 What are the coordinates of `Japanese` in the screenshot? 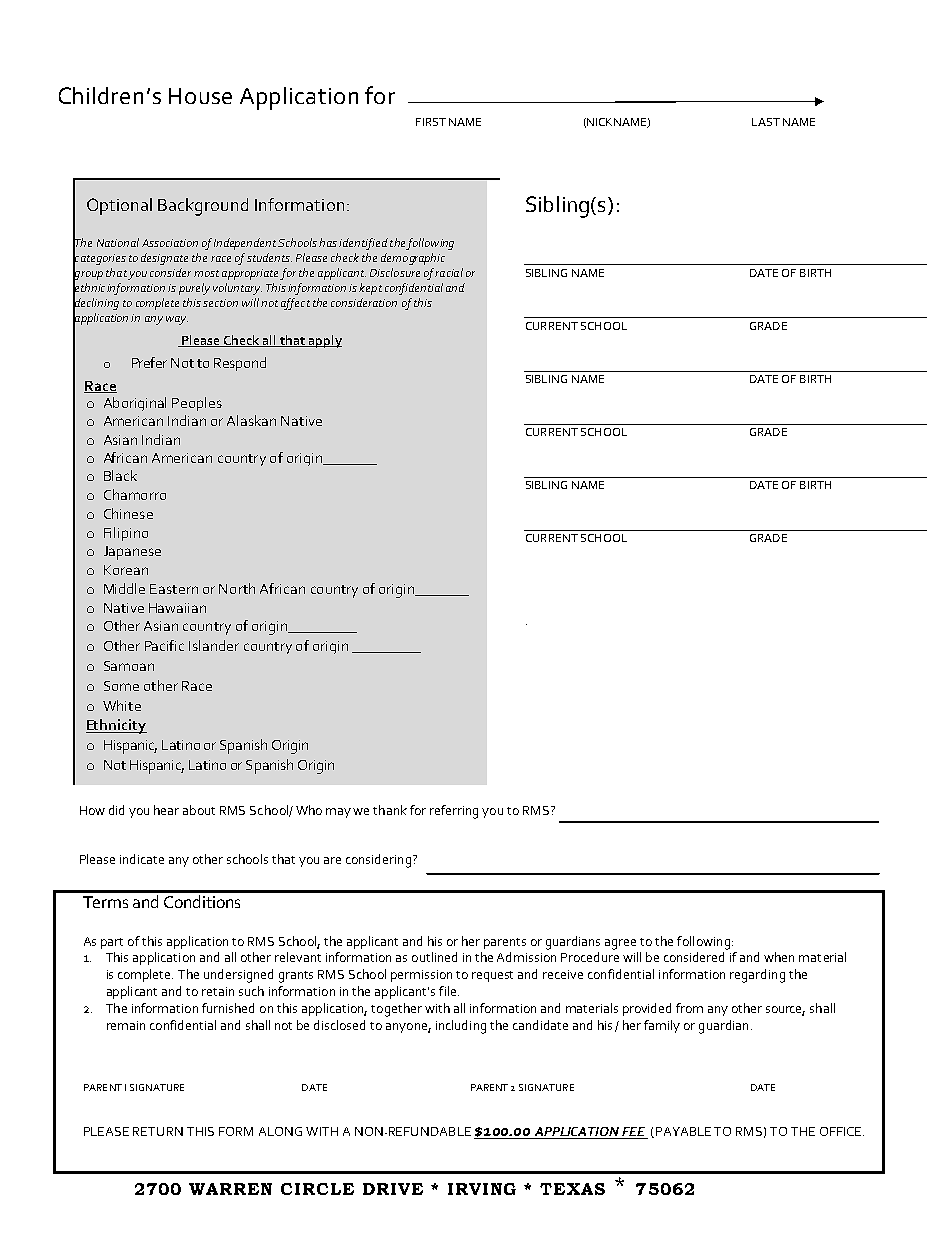 It's located at (132, 553).
